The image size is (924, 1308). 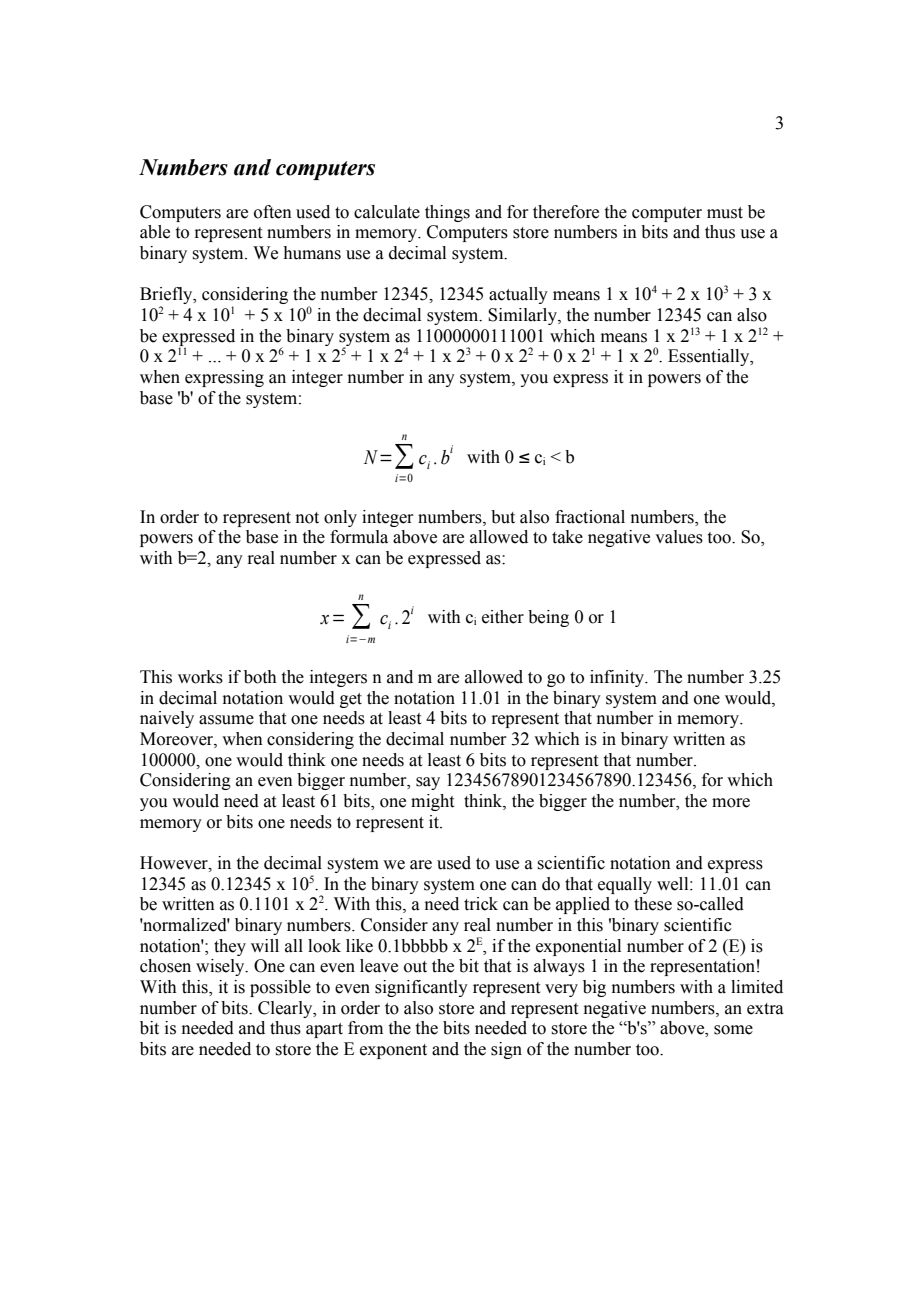 I want to click on say, so click(x=428, y=783).
